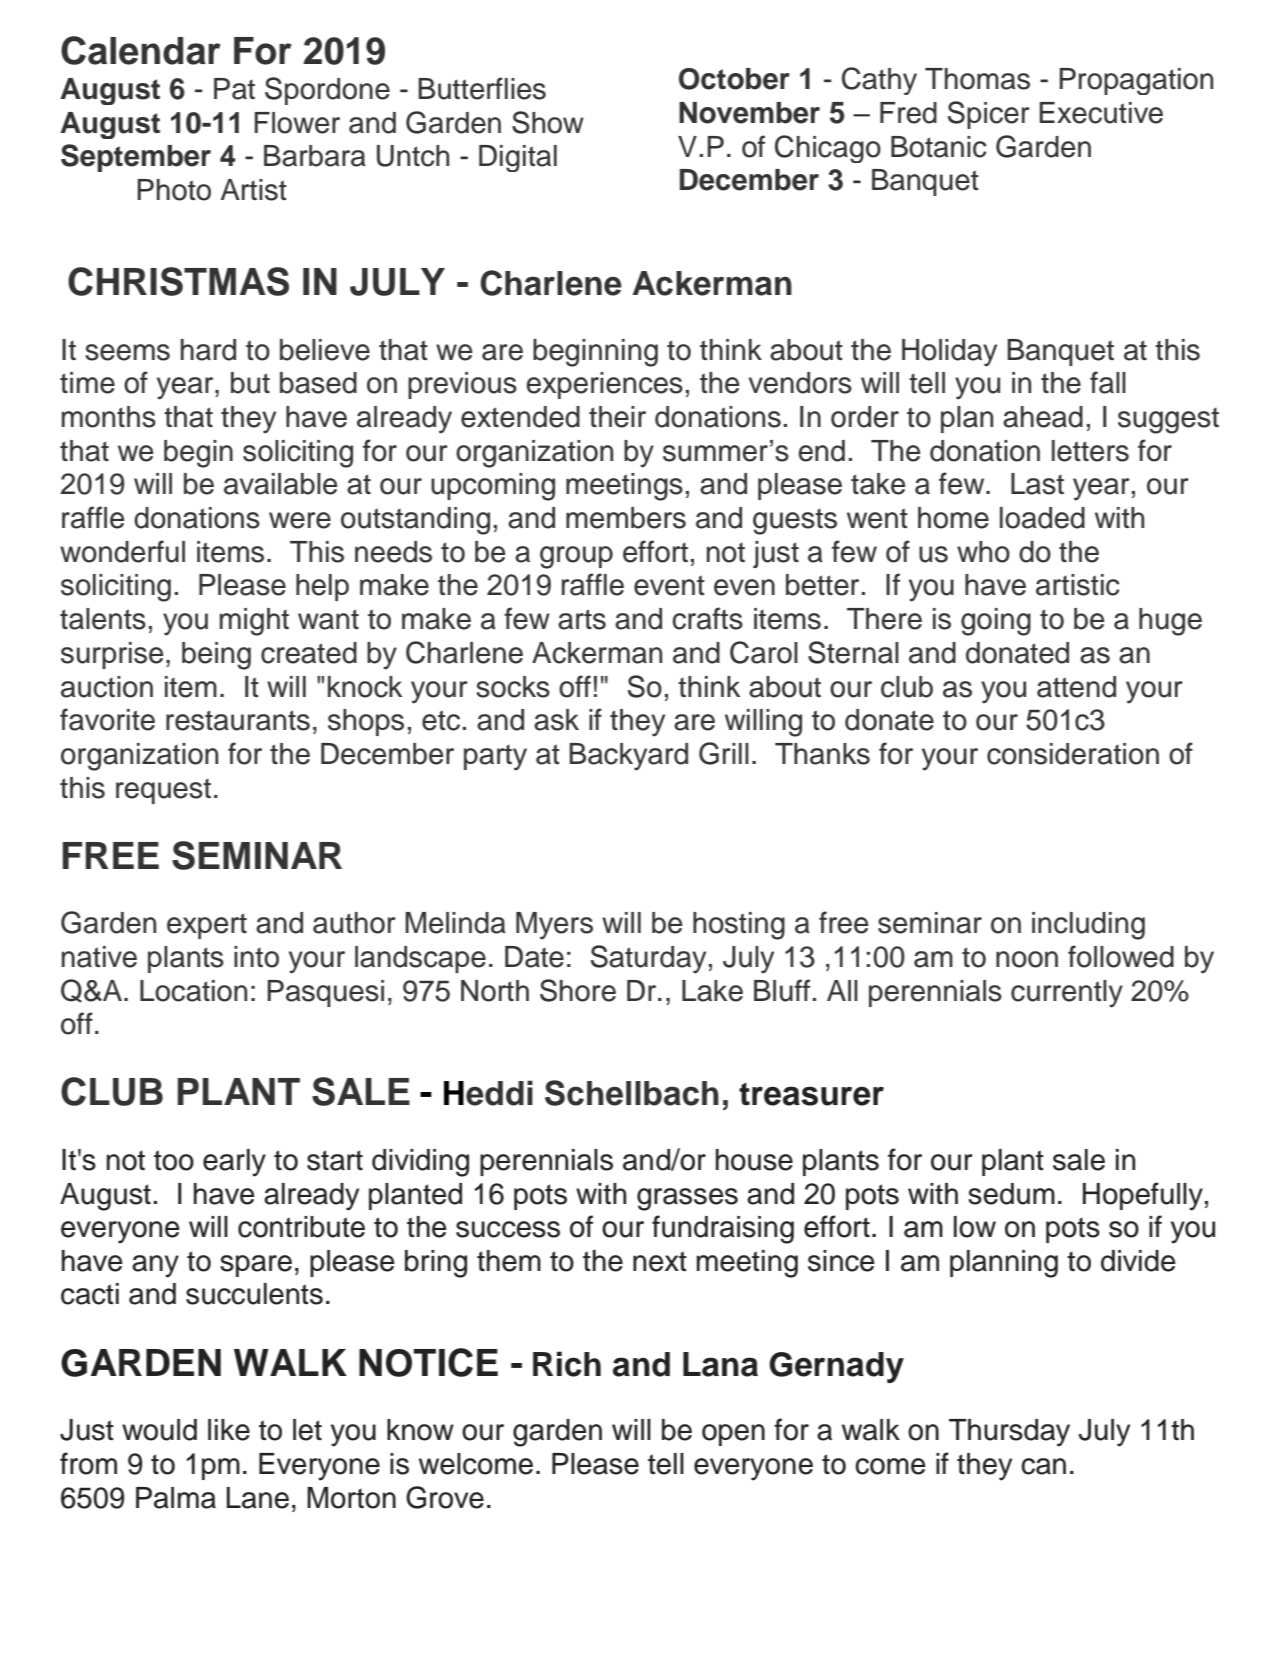 The image size is (1280, 1657). What do you see at coordinates (628, 757) in the page?
I see `Backyard` at bounding box center [628, 757].
